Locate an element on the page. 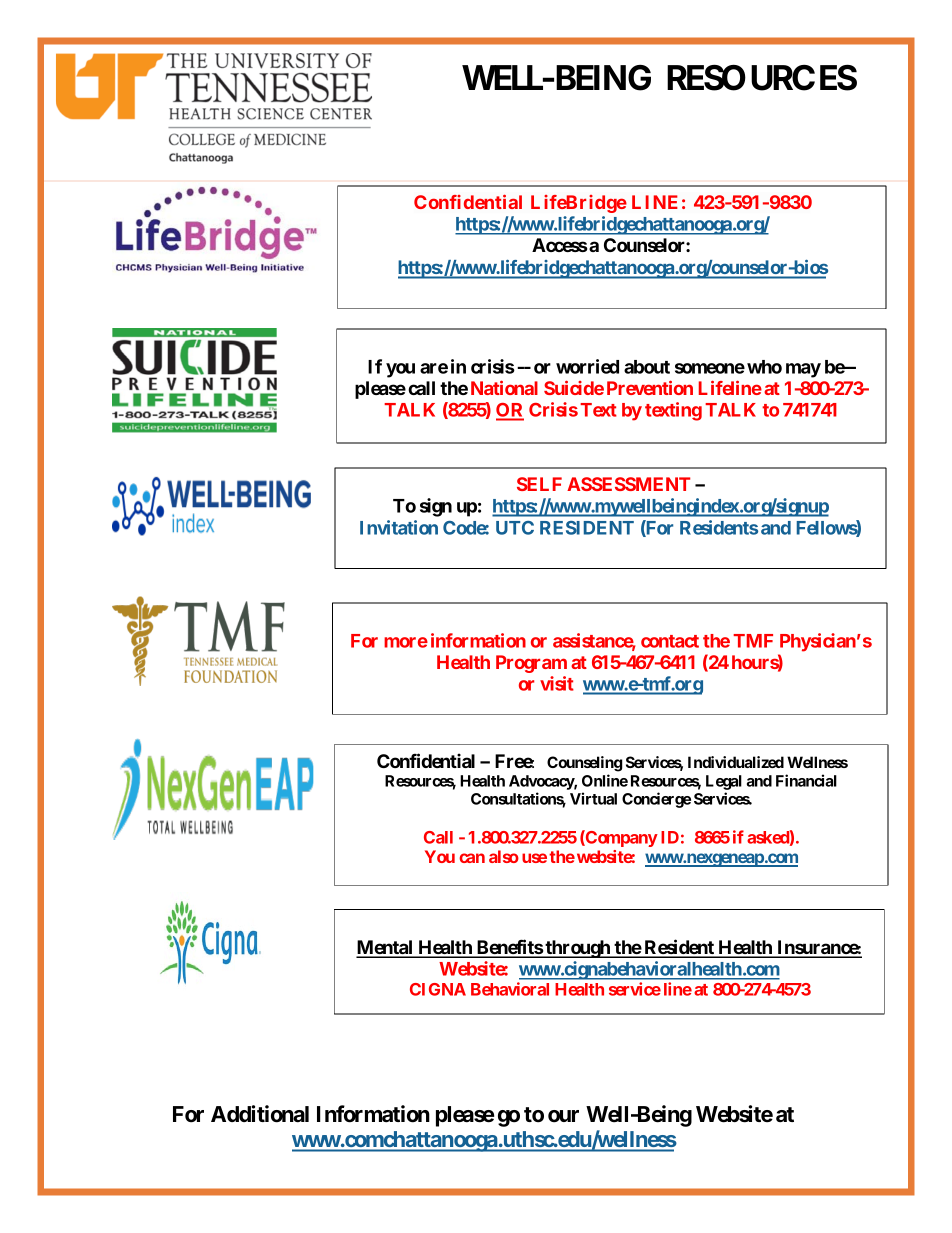 The width and height of the page is (952, 1233). Additional is located at coordinates (260, 1114).
